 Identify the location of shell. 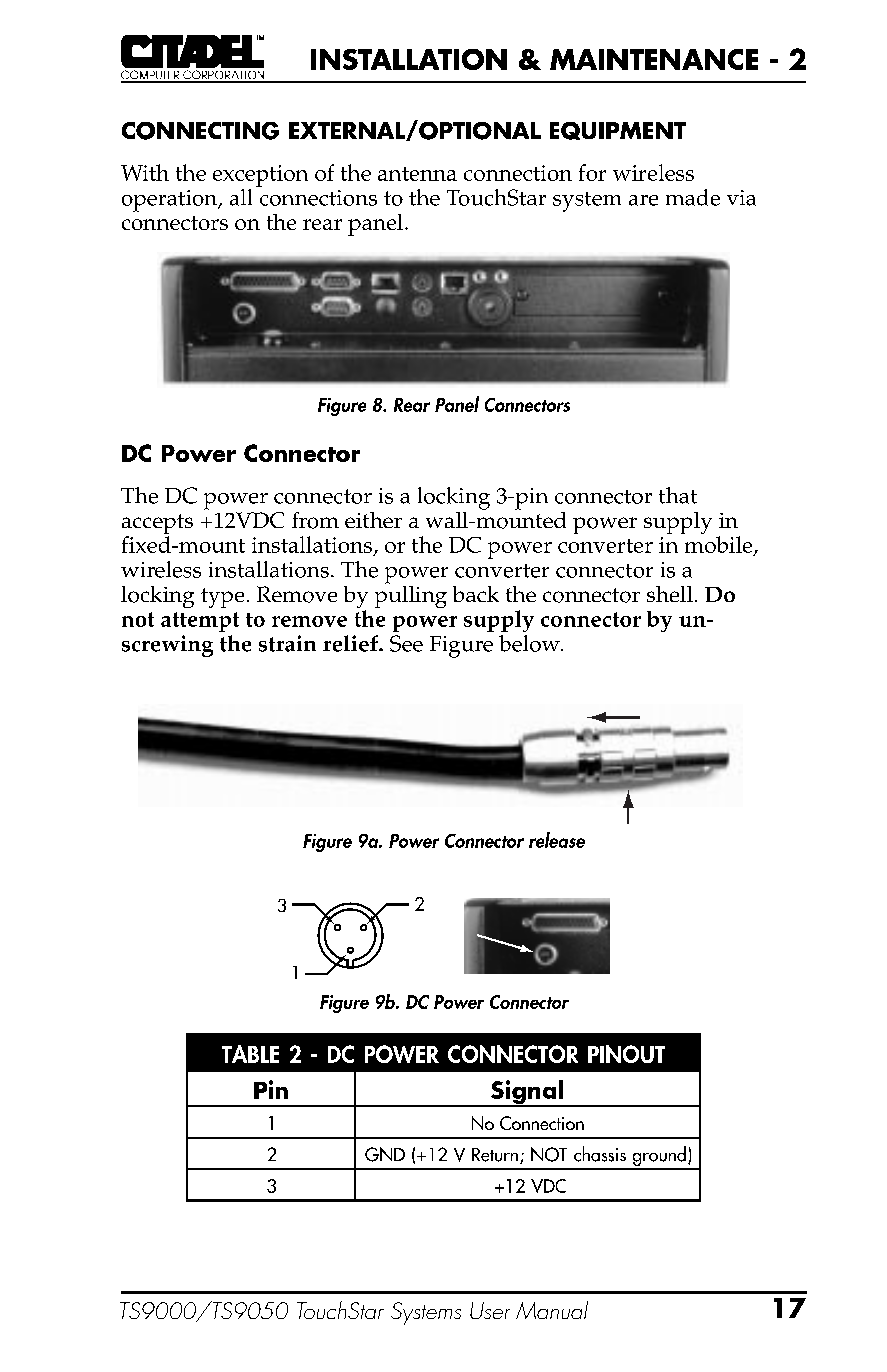
(670, 594).
